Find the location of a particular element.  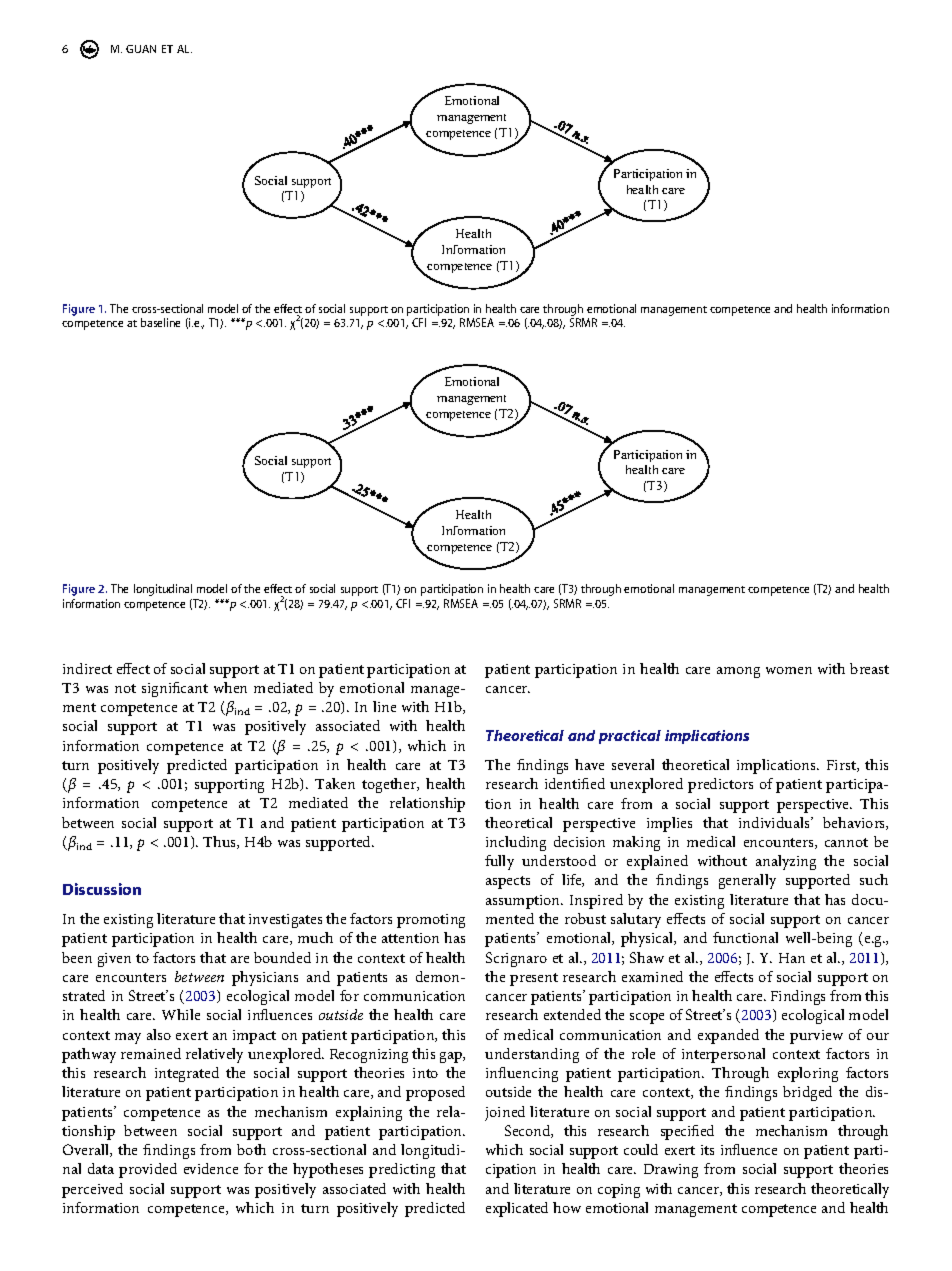

GUAN is located at coordinates (141, 49).
